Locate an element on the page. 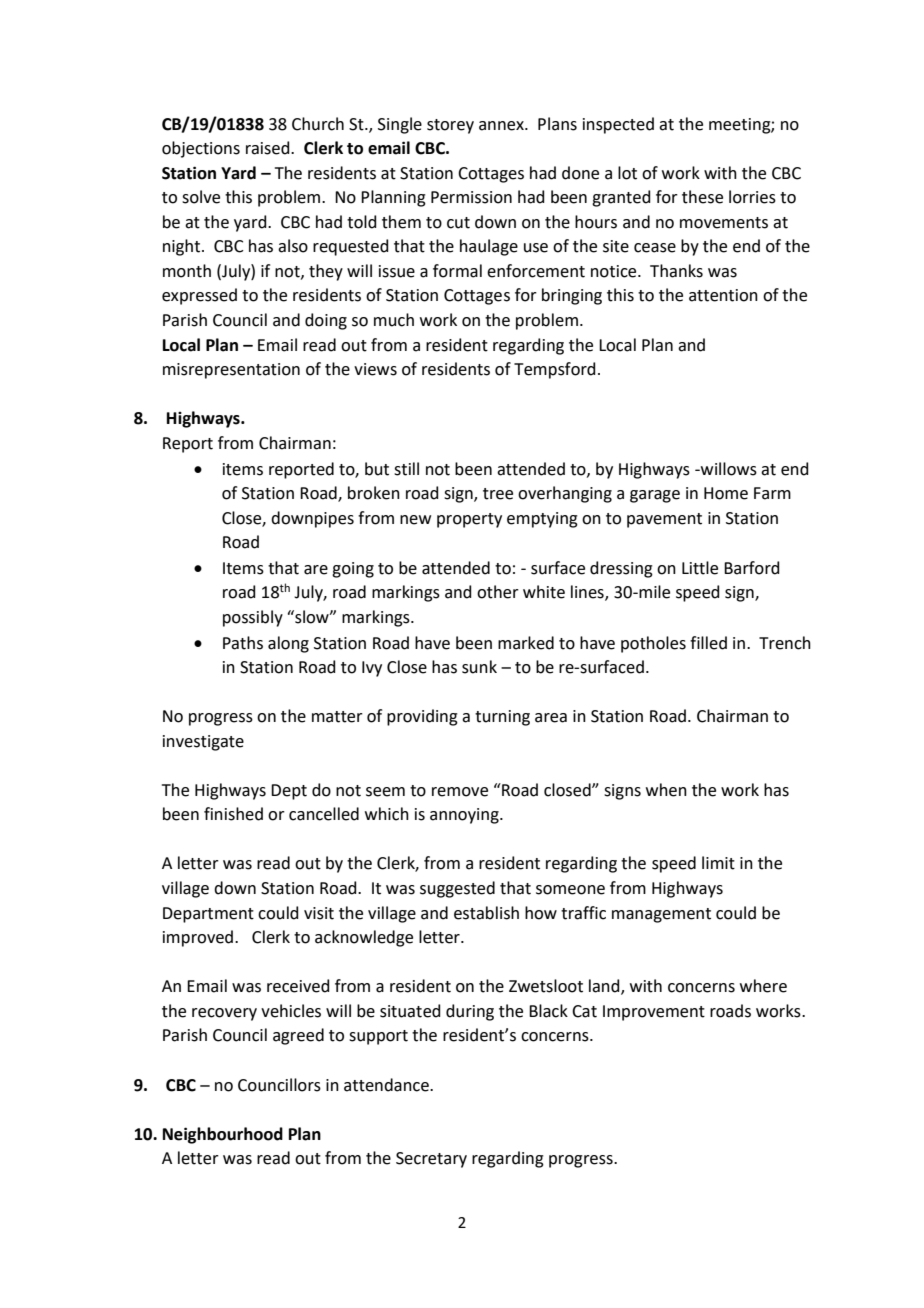 The height and width of the page is (1308, 924). broken is located at coordinates (374, 493).
